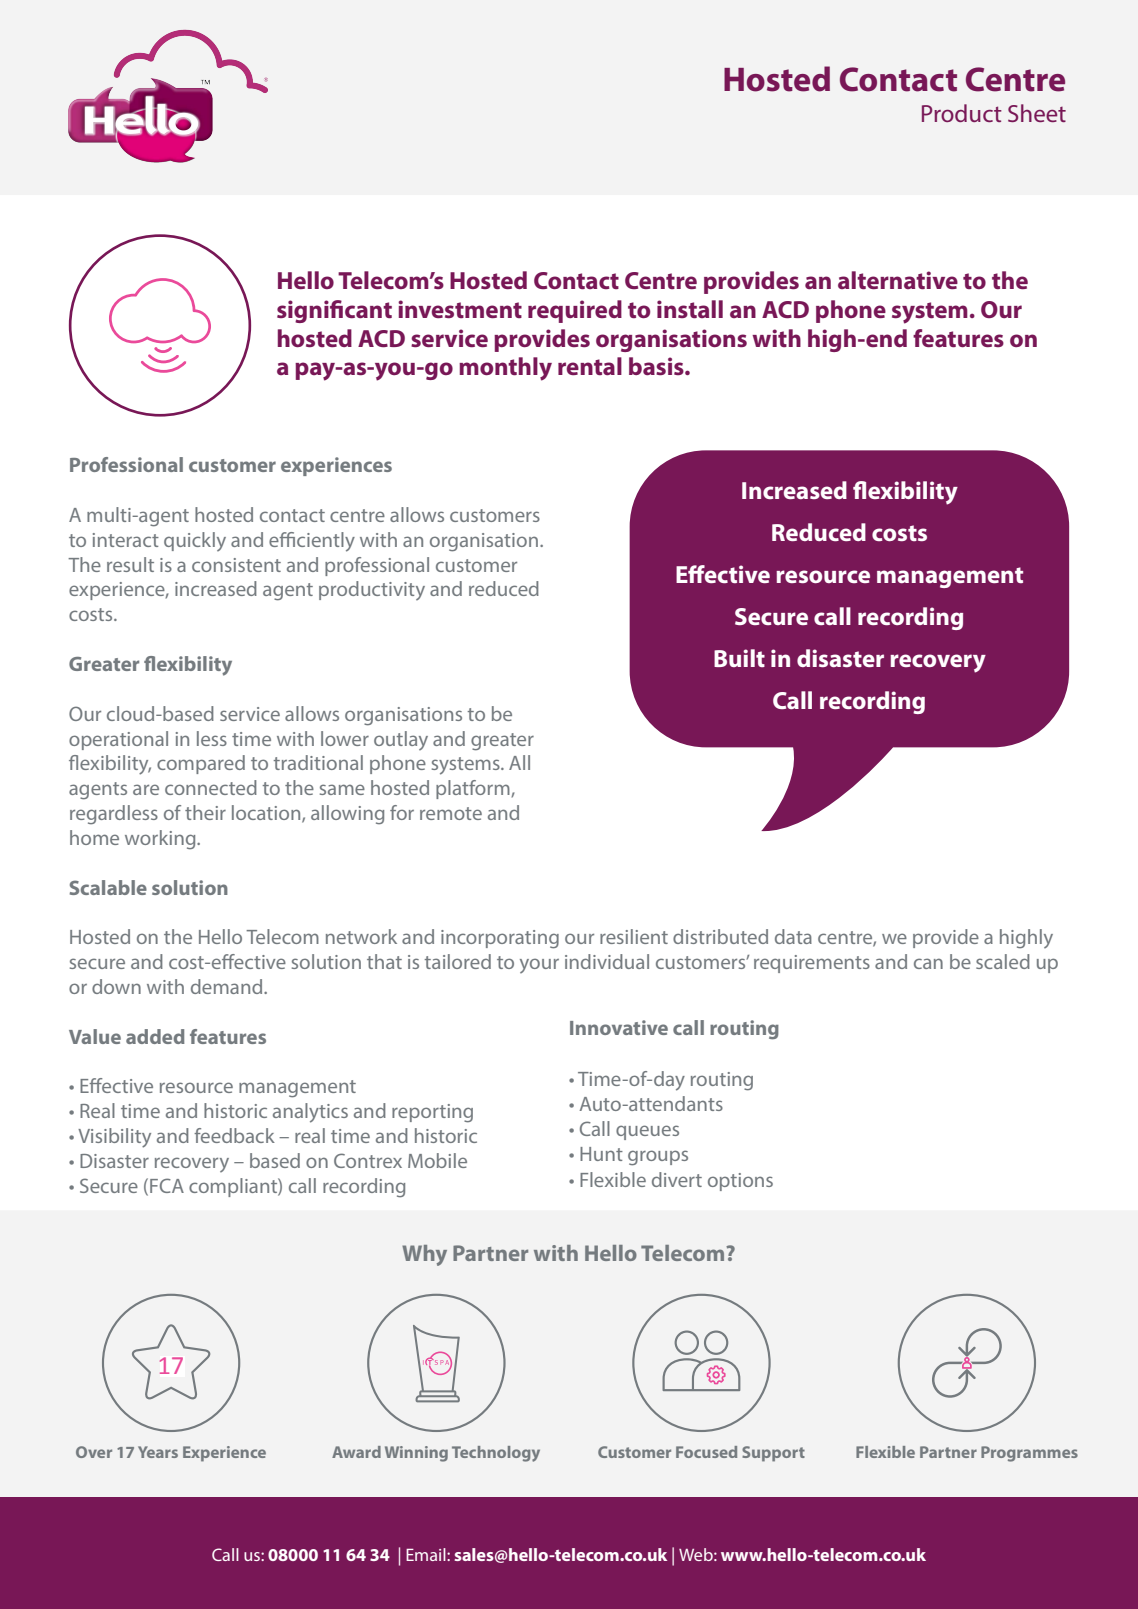  What do you see at coordinates (496, 1454) in the image?
I see `Technology` at bounding box center [496, 1454].
